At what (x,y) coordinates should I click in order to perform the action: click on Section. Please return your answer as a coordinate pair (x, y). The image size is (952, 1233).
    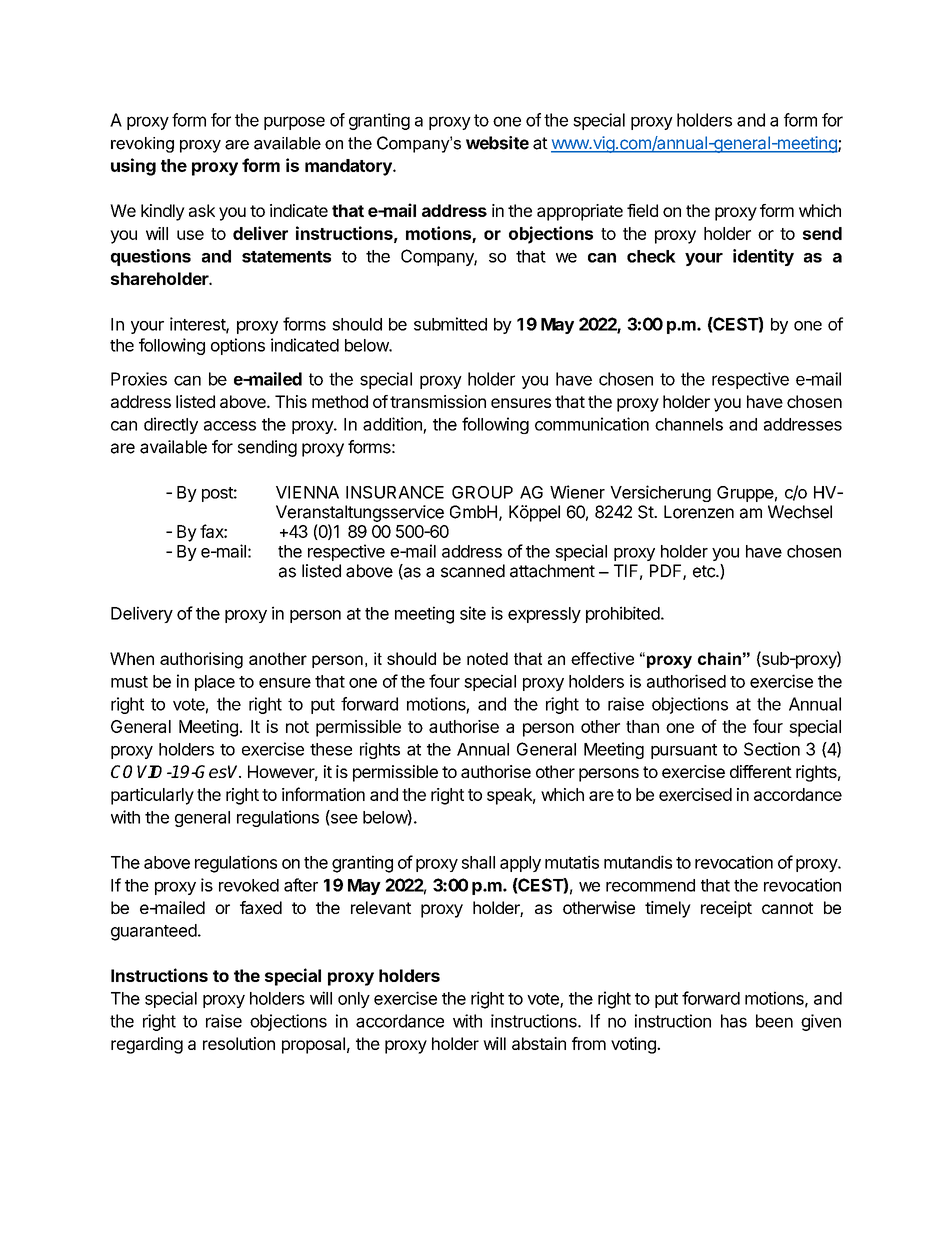
    Looking at the image, I should click on (772, 749).
